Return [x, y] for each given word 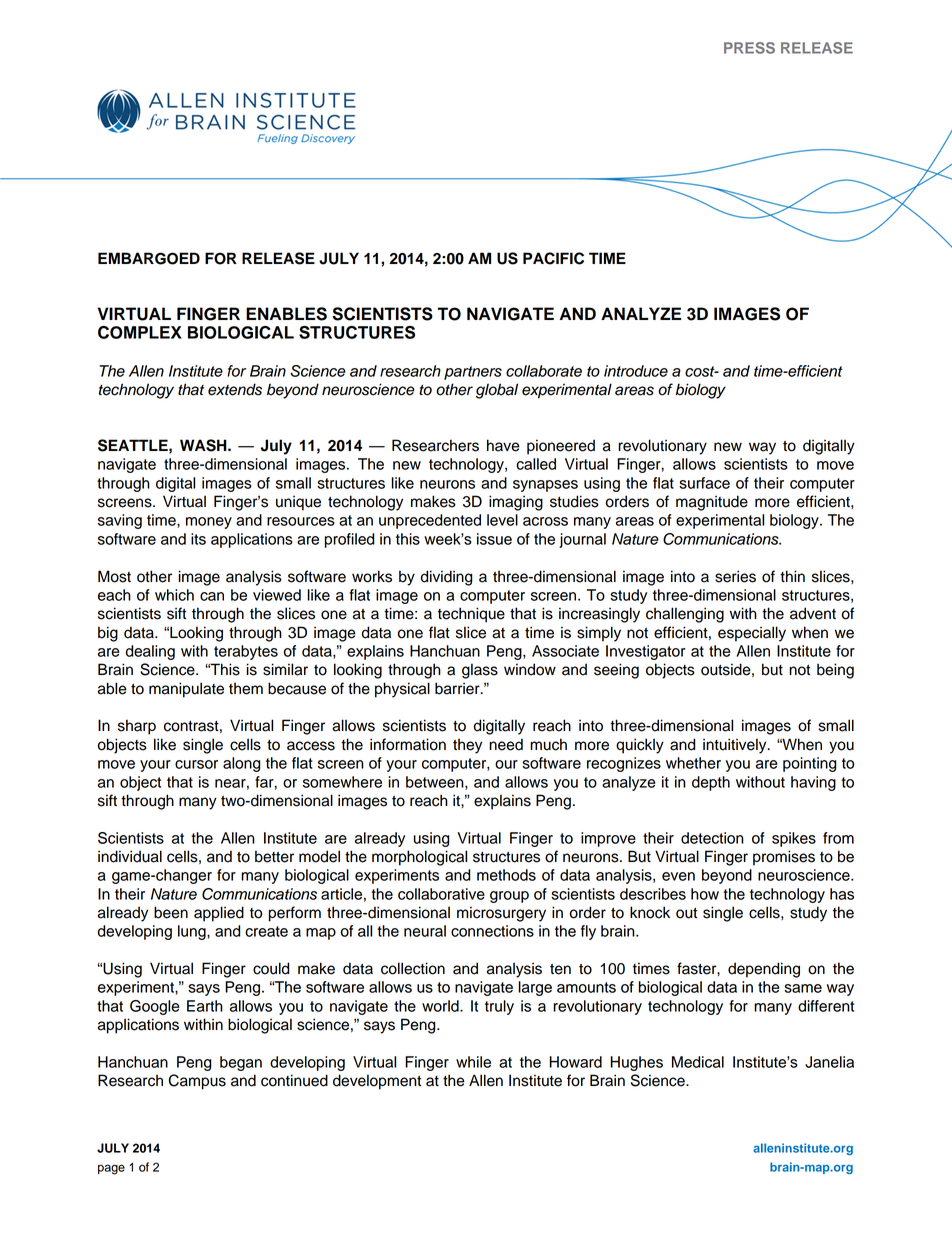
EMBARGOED [149, 258]
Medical [698, 1062]
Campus [197, 1082]
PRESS [749, 48]
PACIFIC [553, 258]
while [473, 1062]
